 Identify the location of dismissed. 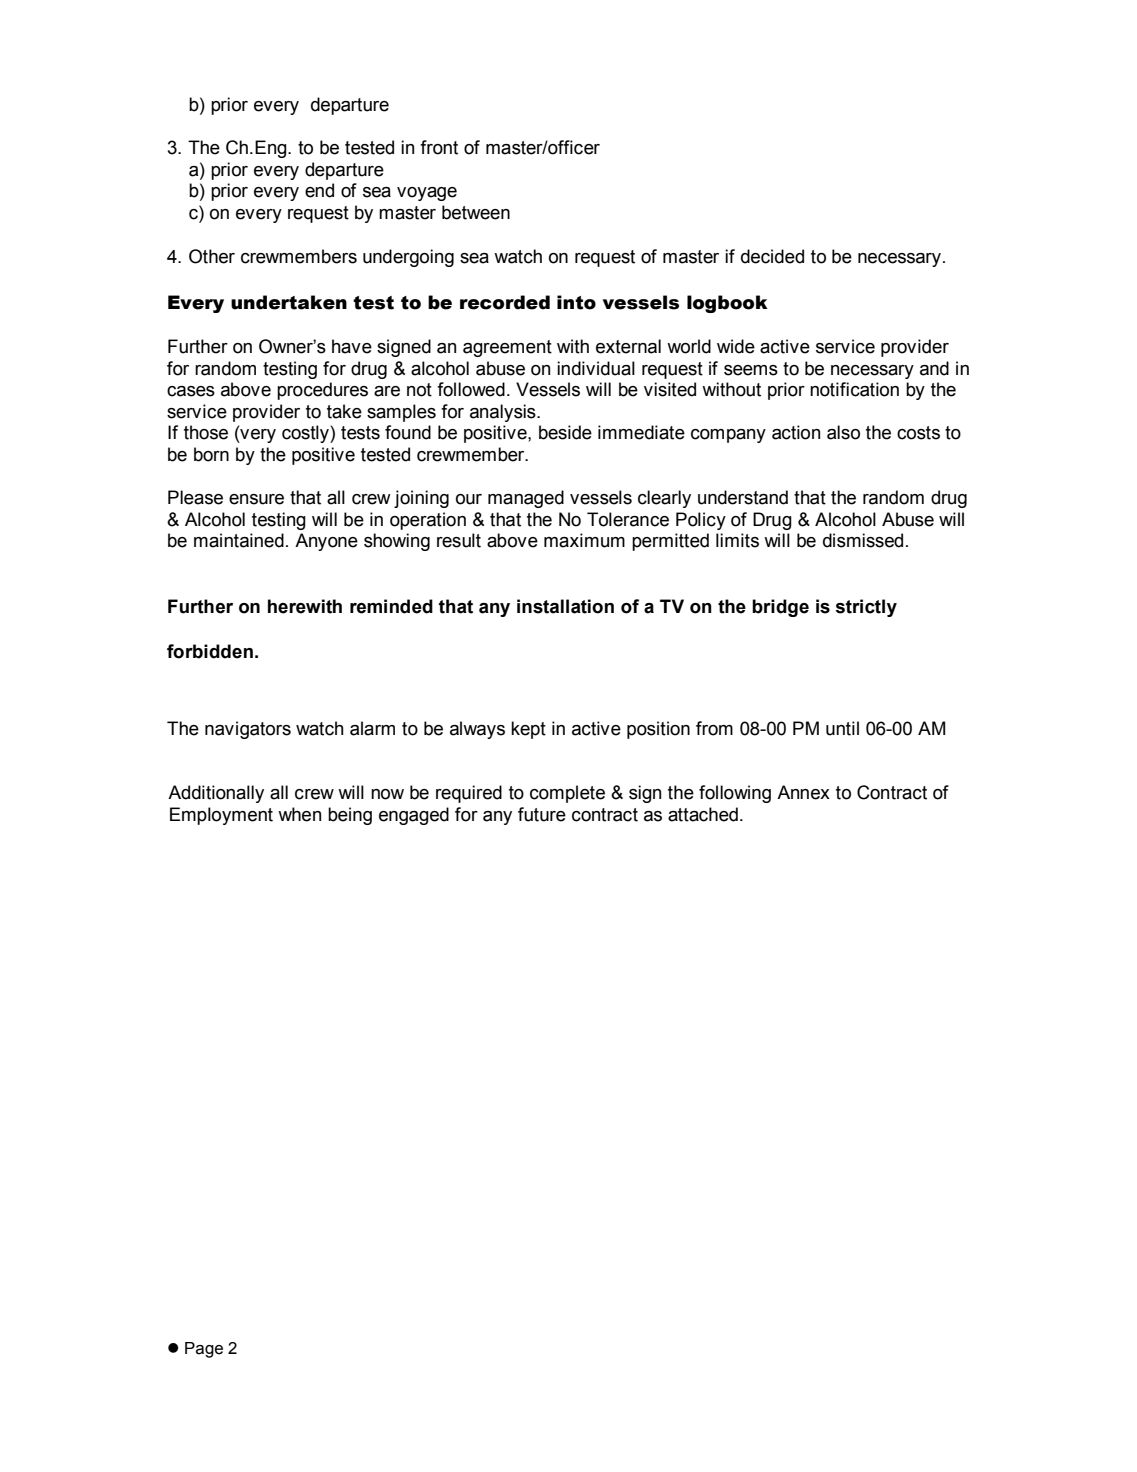
(863, 540).
